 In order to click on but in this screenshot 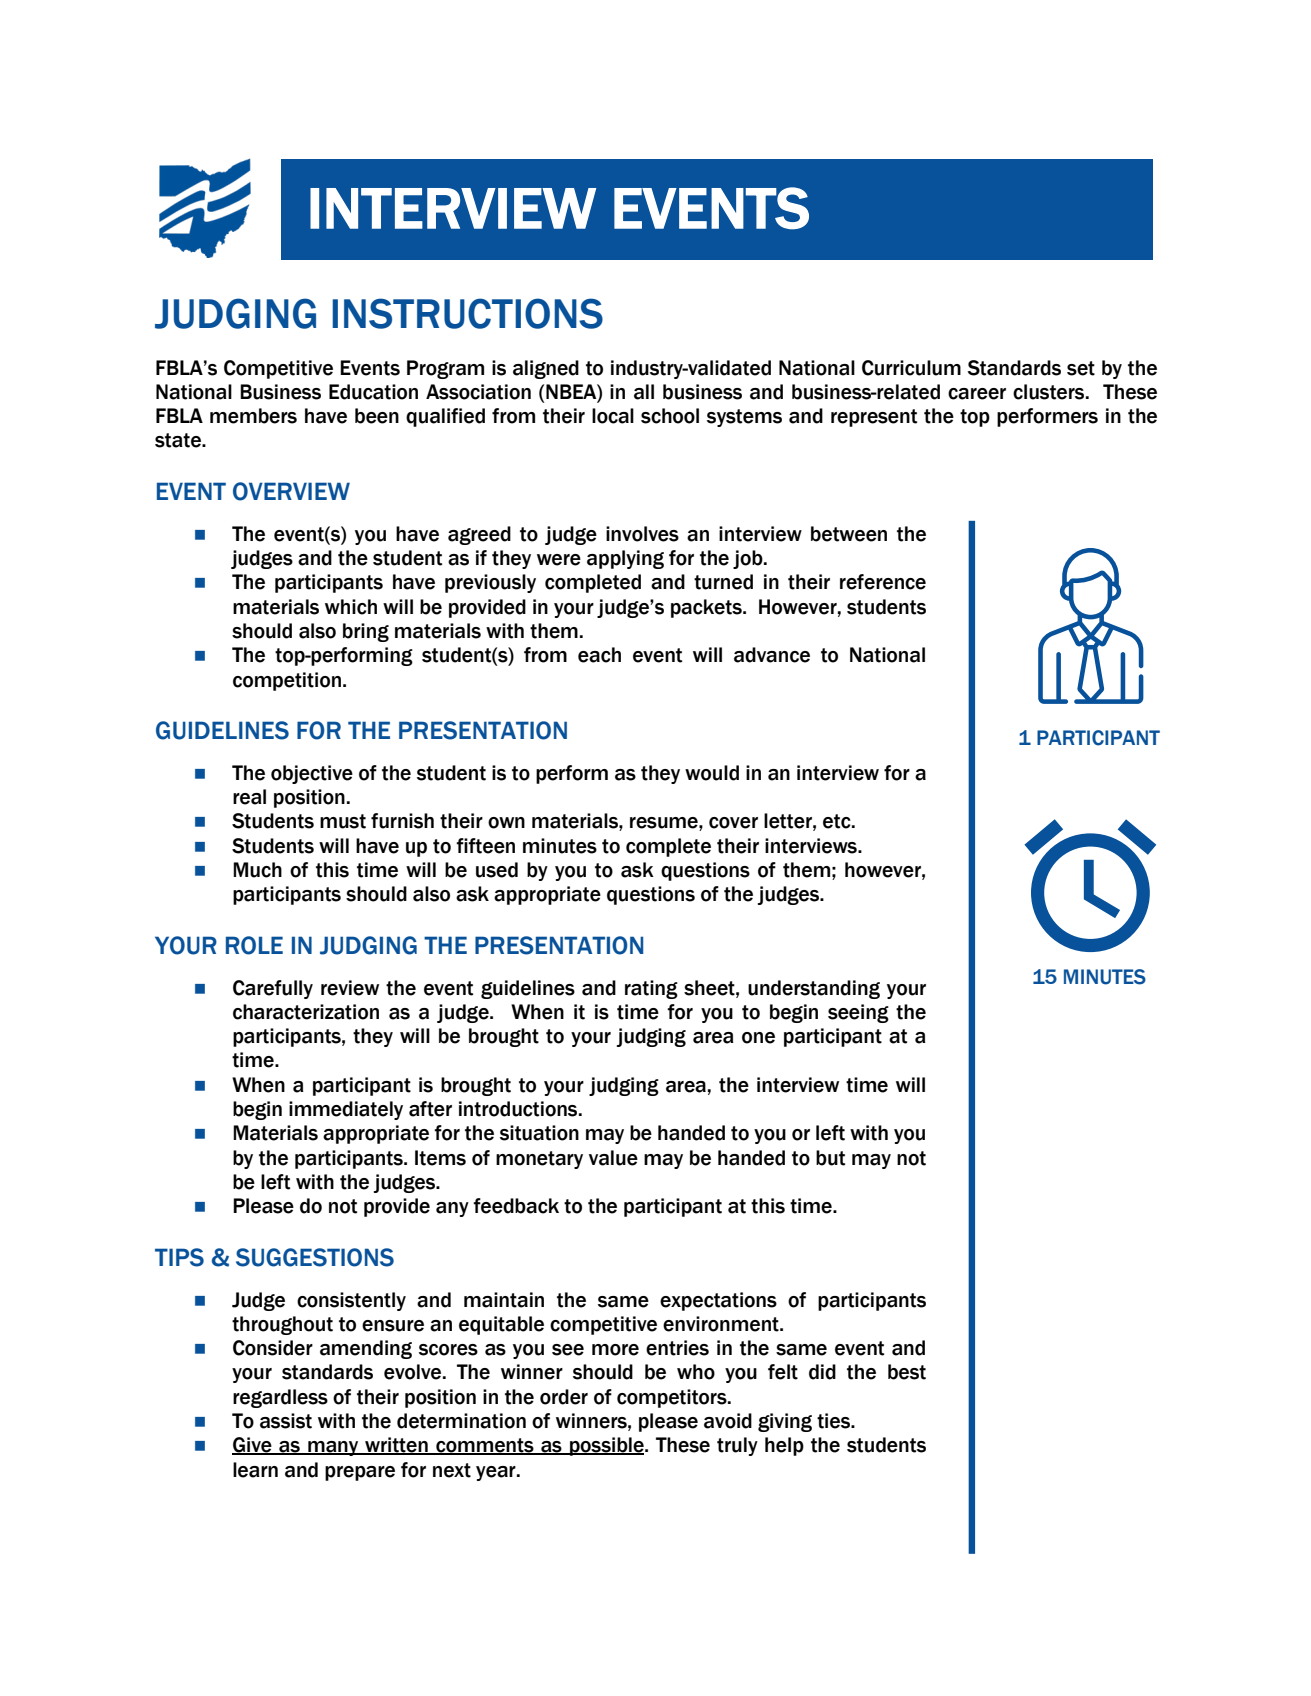, I will do `click(830, 1158)`.
